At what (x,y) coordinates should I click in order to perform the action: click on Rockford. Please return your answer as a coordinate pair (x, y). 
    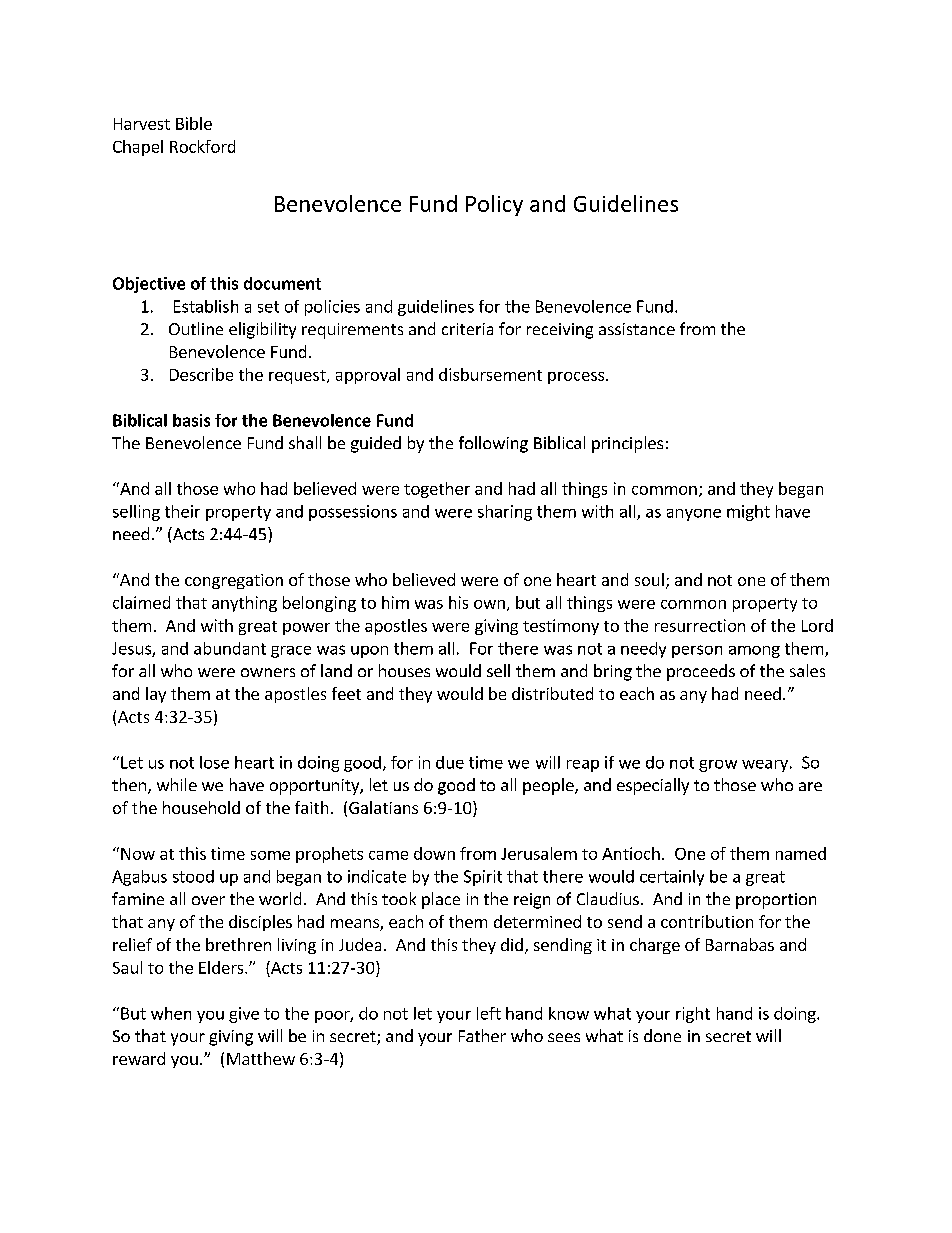
    Looking at the image, I should click on (202, 146).
